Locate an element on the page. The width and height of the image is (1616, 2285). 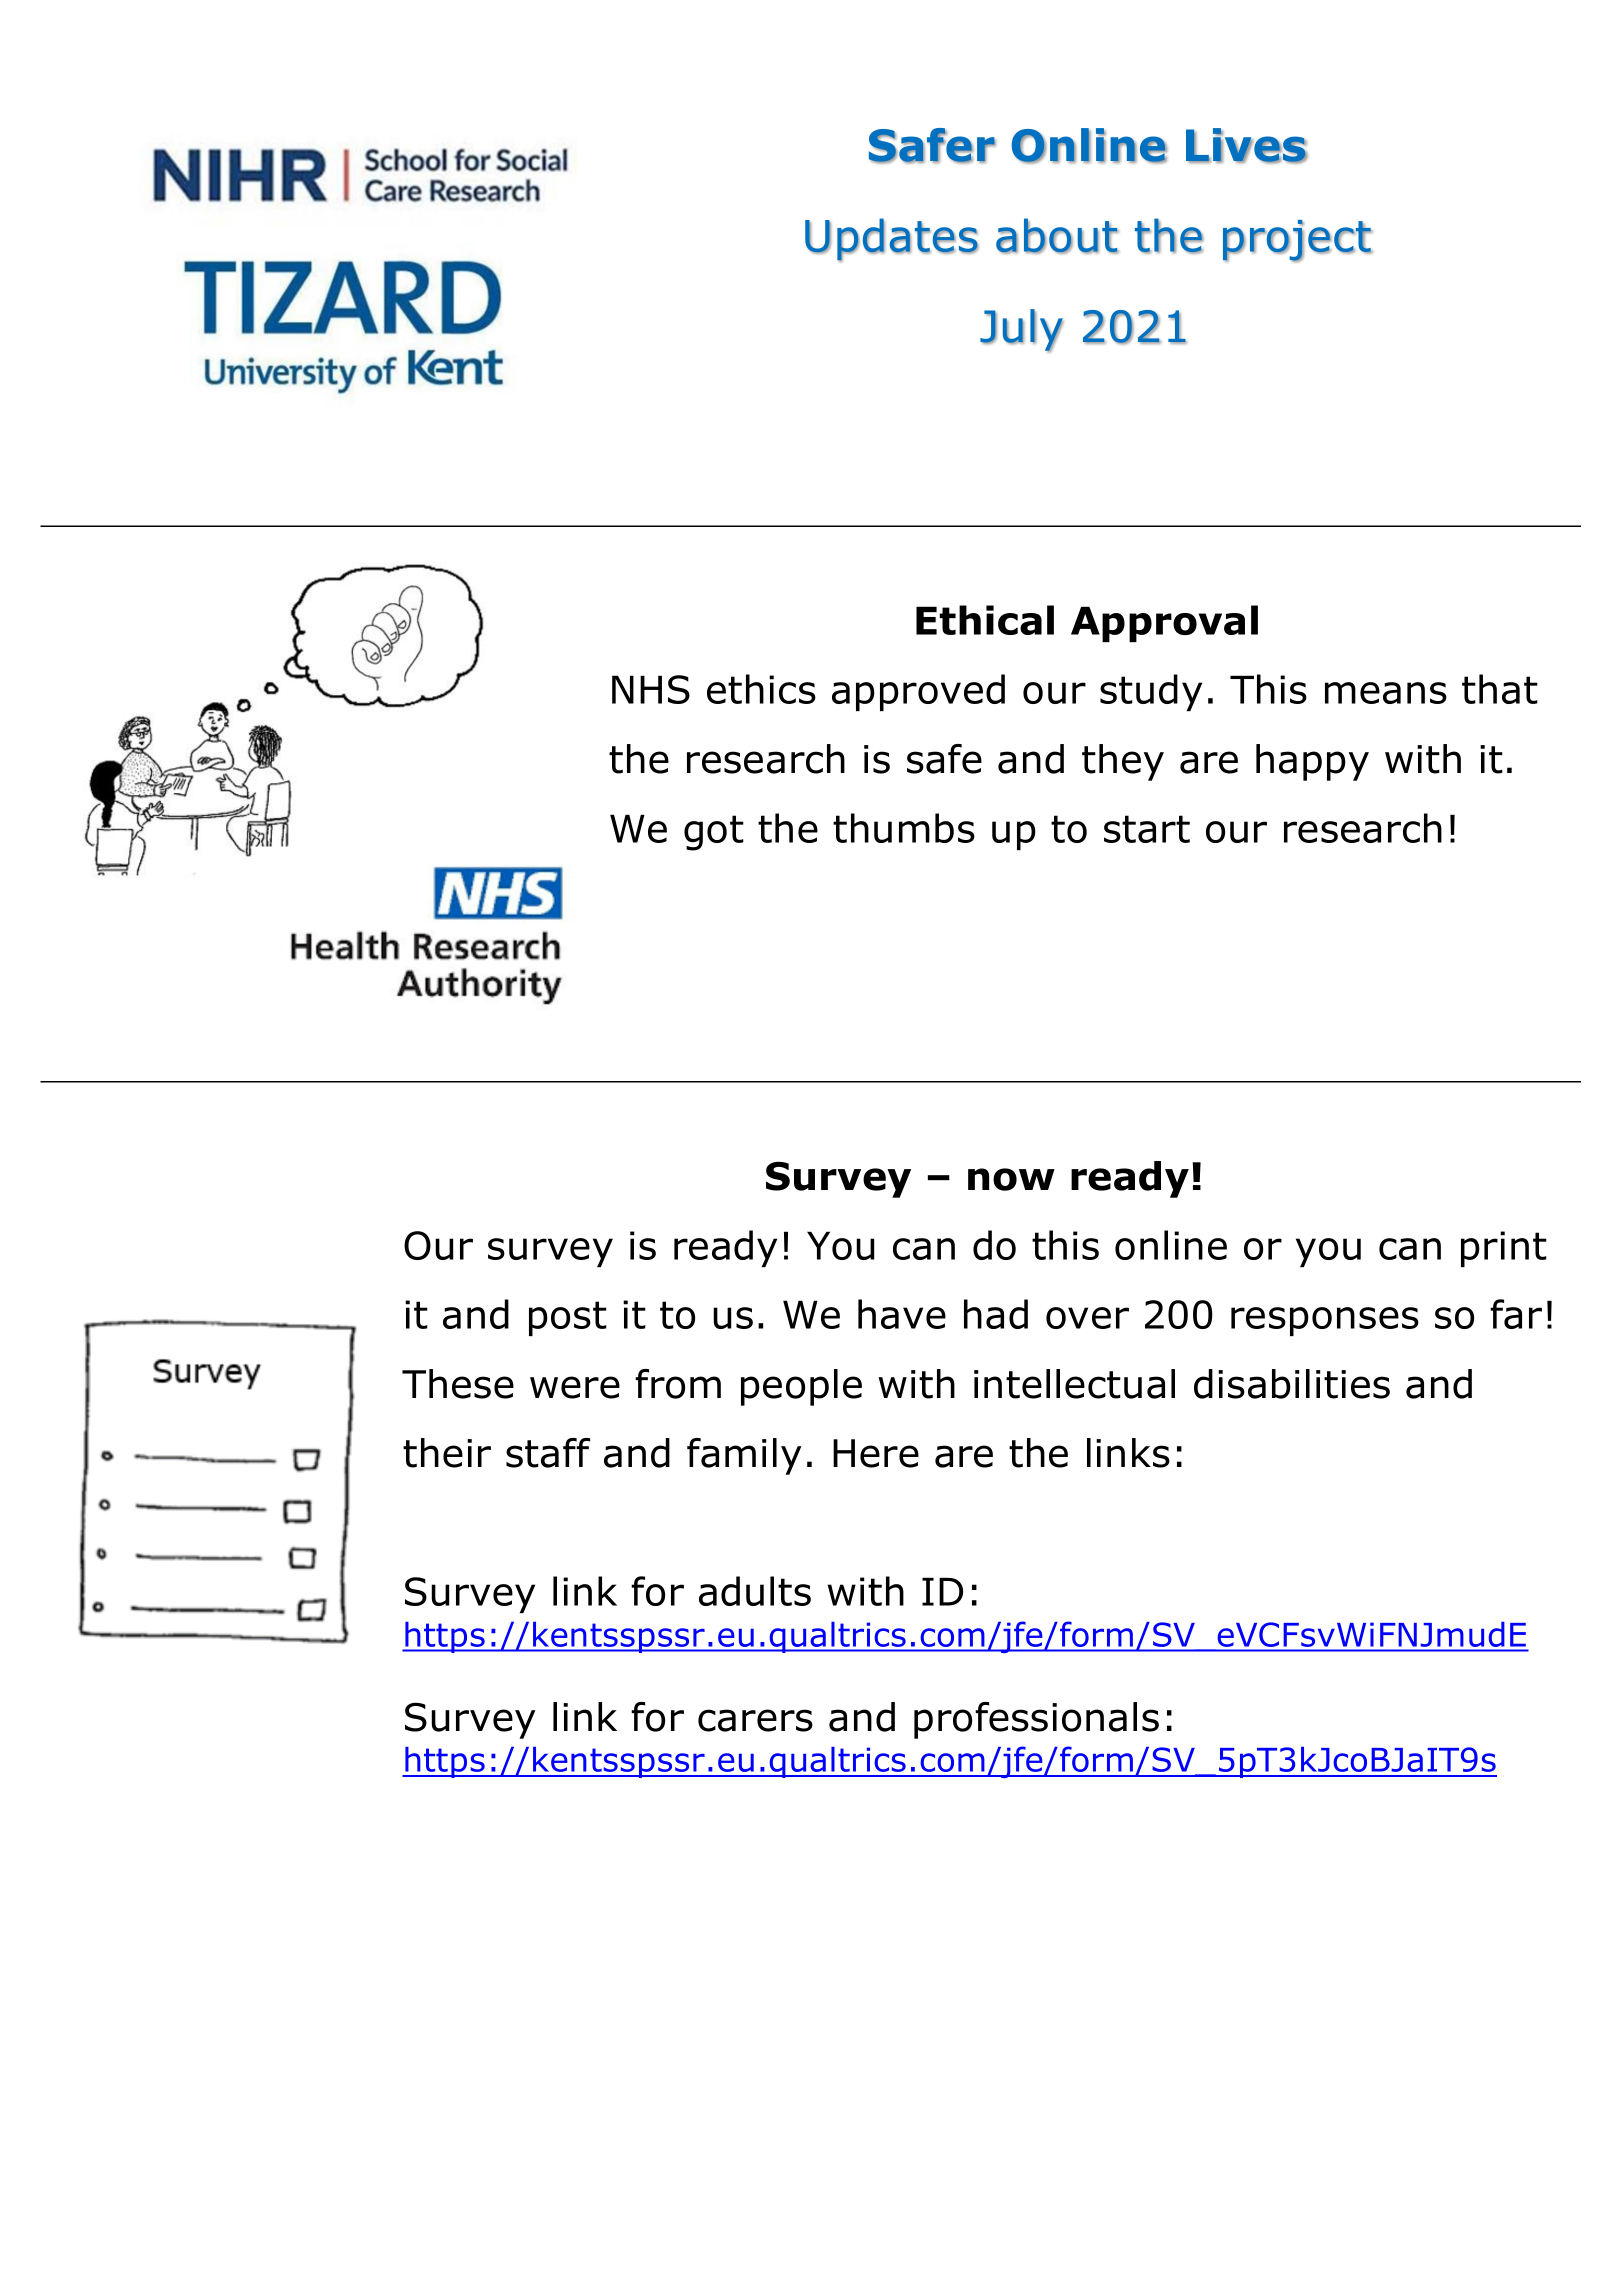
got is located at coordinates (714, 833).
